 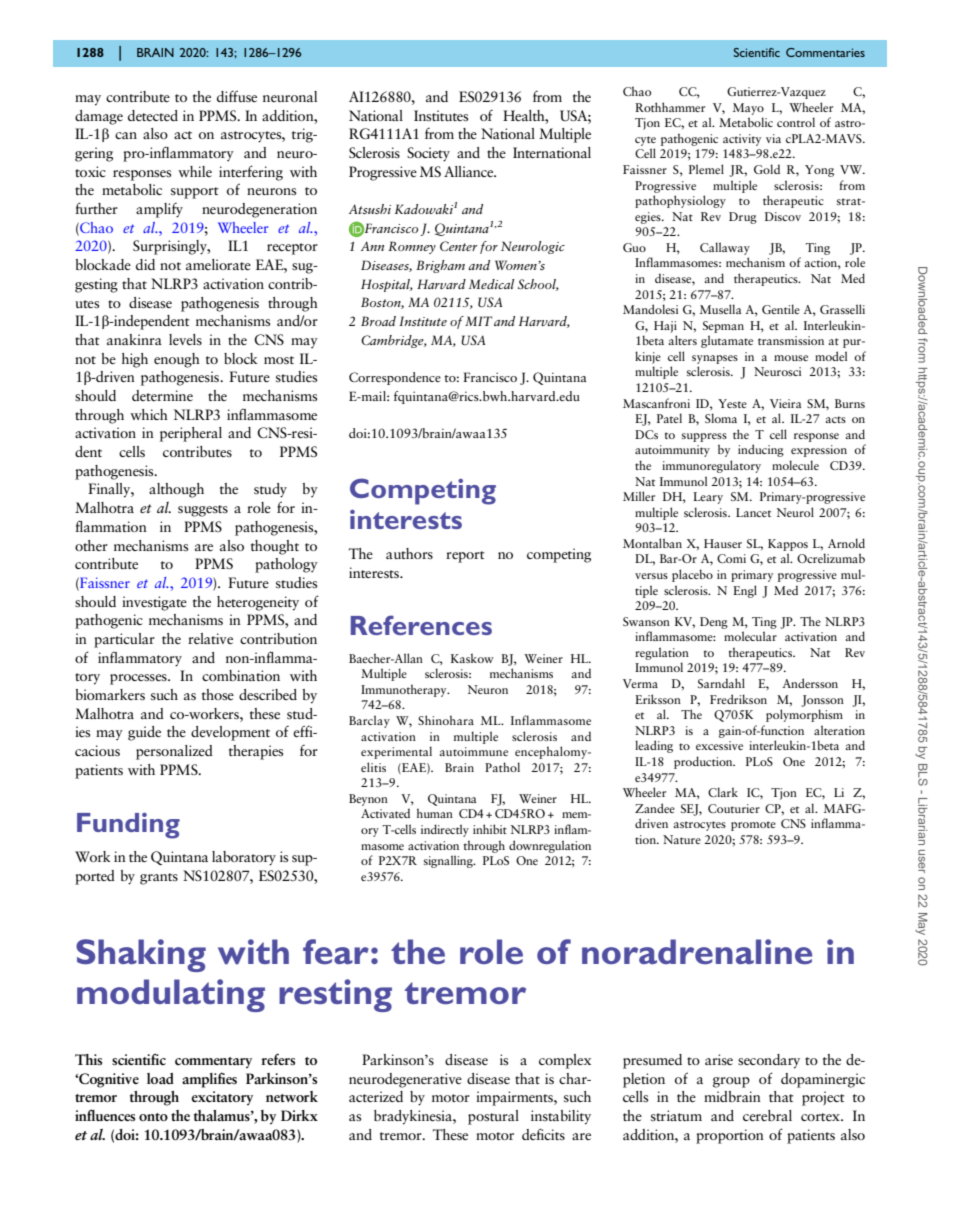 What do you see at coordinates (449, 861) in the screenshot?
I see `signalling` at bounding box center [449, 861].
